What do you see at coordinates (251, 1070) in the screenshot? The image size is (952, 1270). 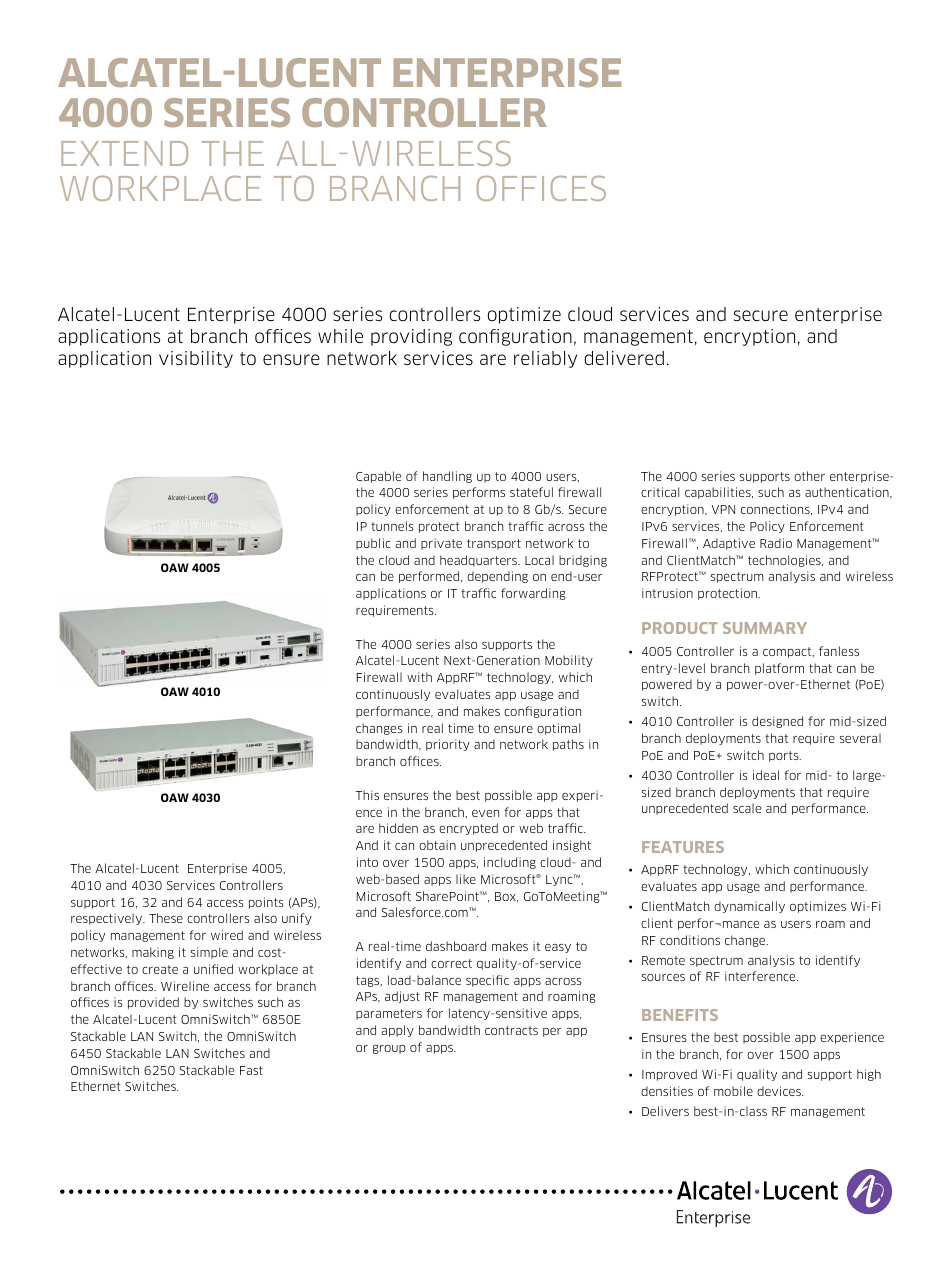 I see `Fast` at bounding box center [251, 1070].
